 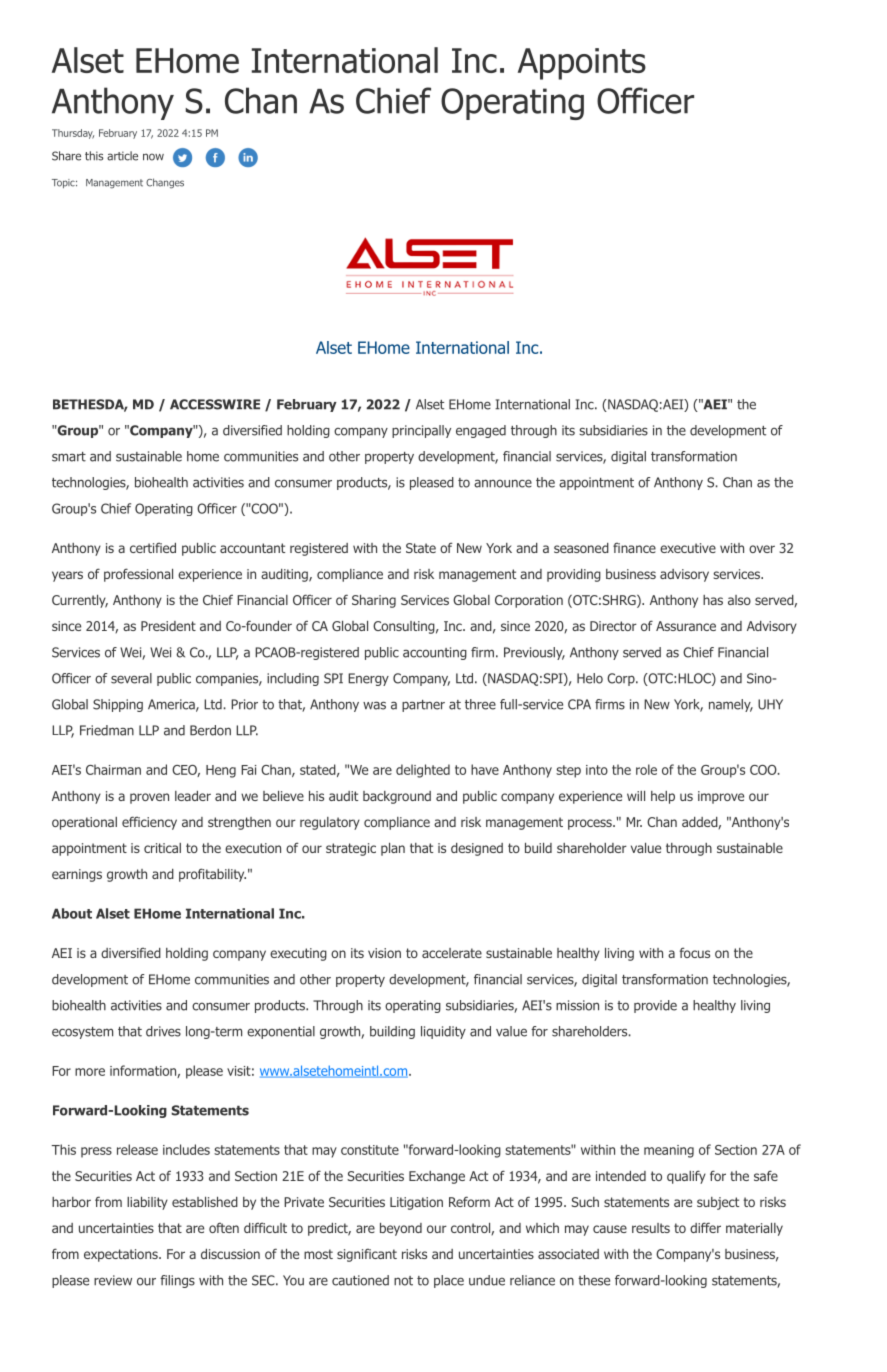 What do you see at coordinates (131, 678) in the screenshot?
I see `several` at bounding box center [131, 678].
